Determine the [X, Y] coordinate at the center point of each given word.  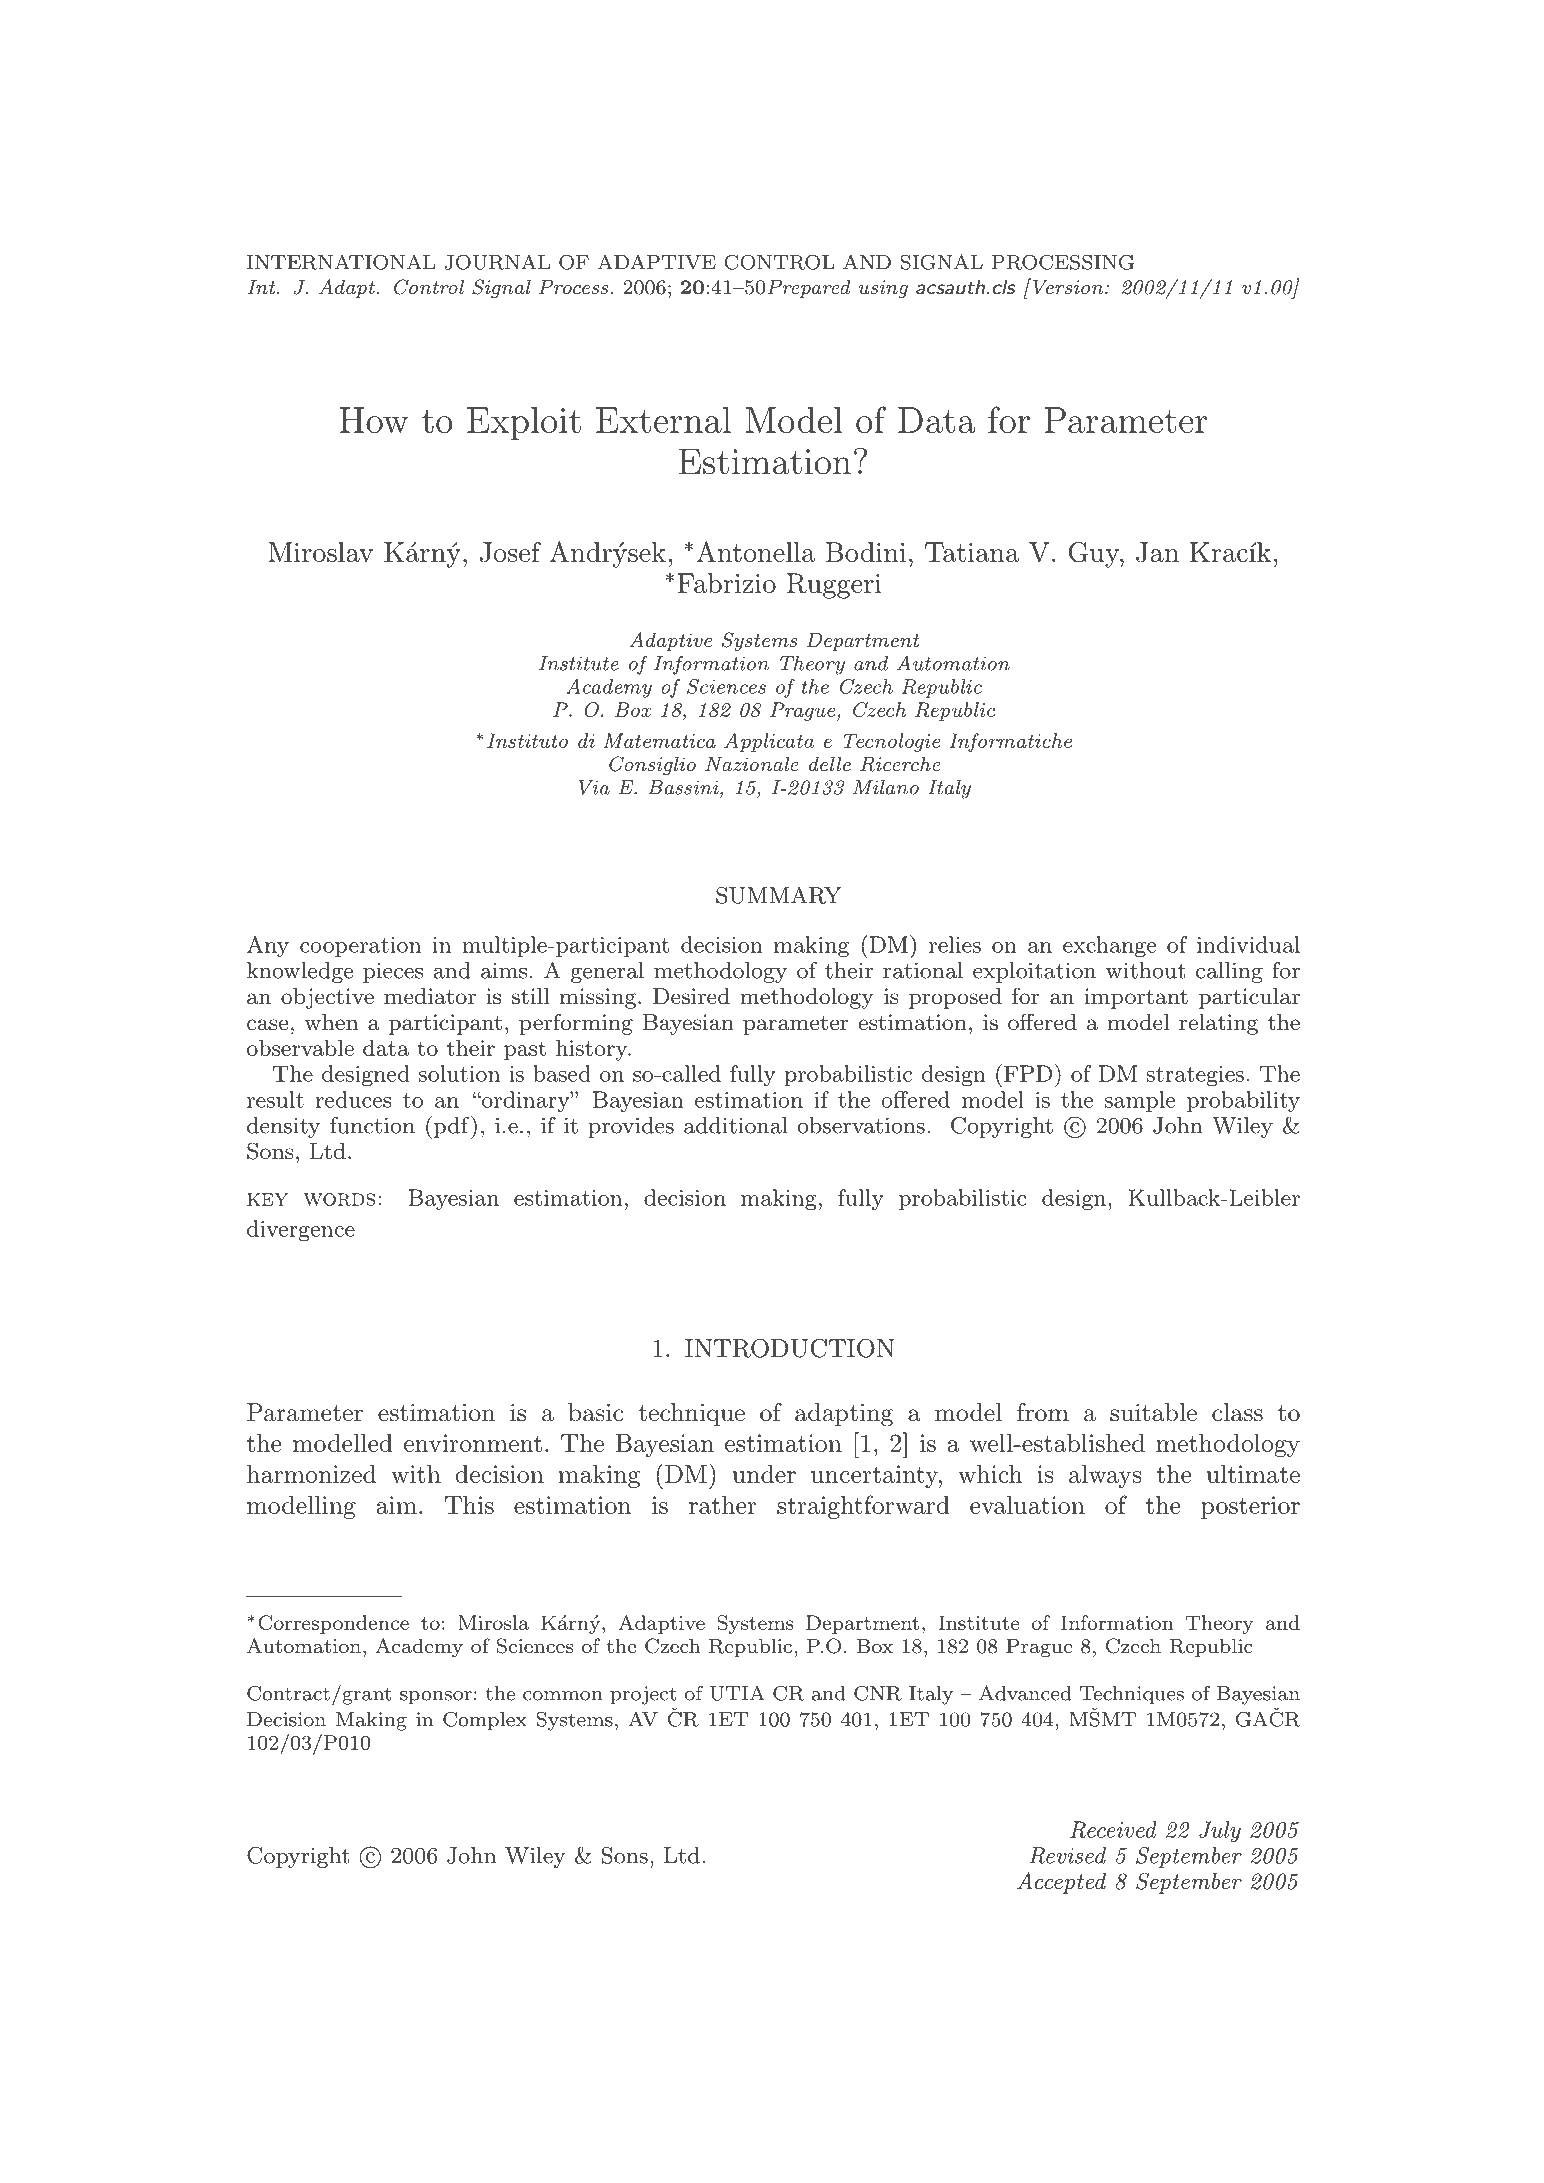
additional [736, 1125]
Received [1113, 1829]
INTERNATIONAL [341, 262]
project [643, 1695]
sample [1140, 1101]
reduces [354, 1099]
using [883, 289]
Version [1068, 286]
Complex [485, 1721]
